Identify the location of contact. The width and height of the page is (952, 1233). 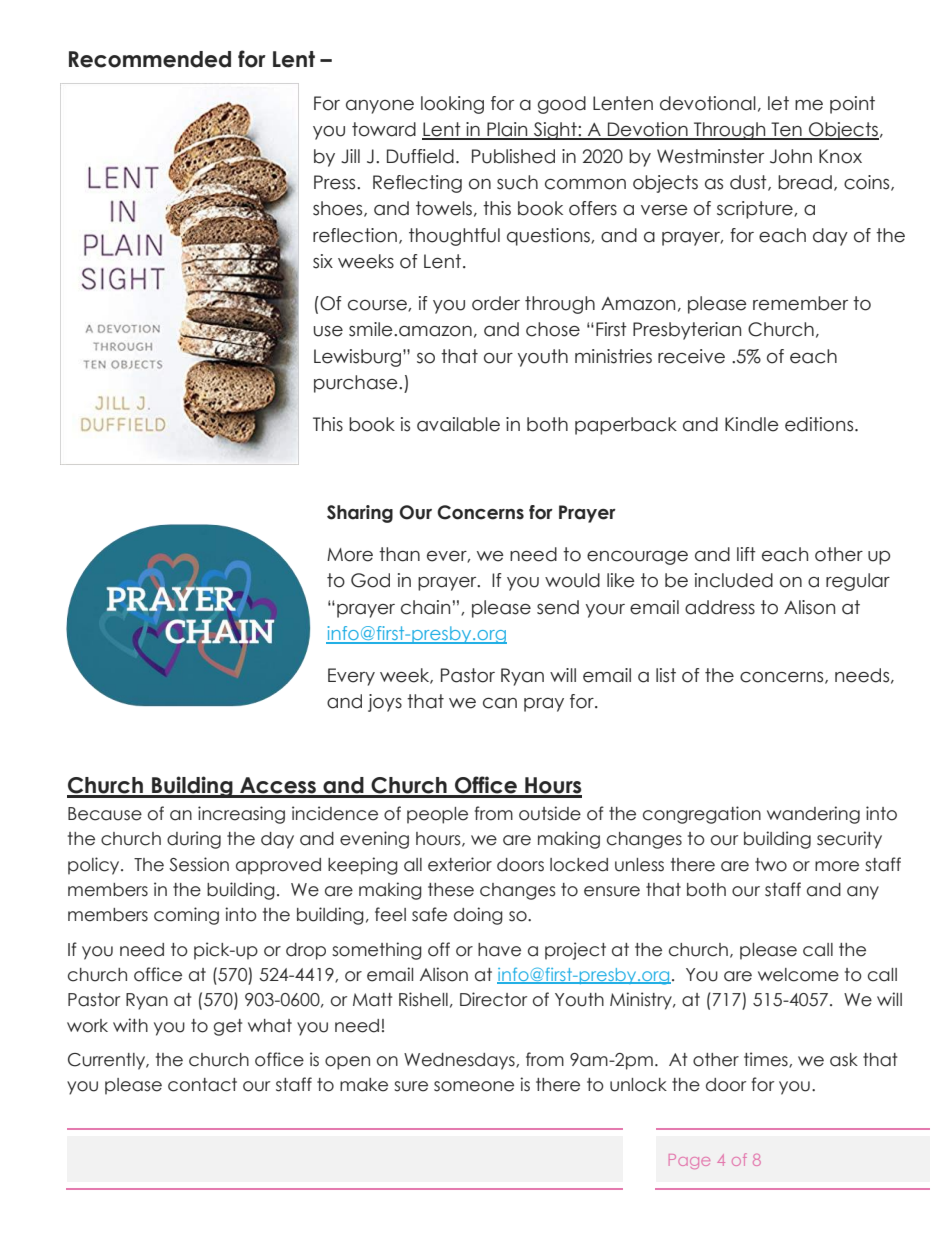
(202, 1085).
